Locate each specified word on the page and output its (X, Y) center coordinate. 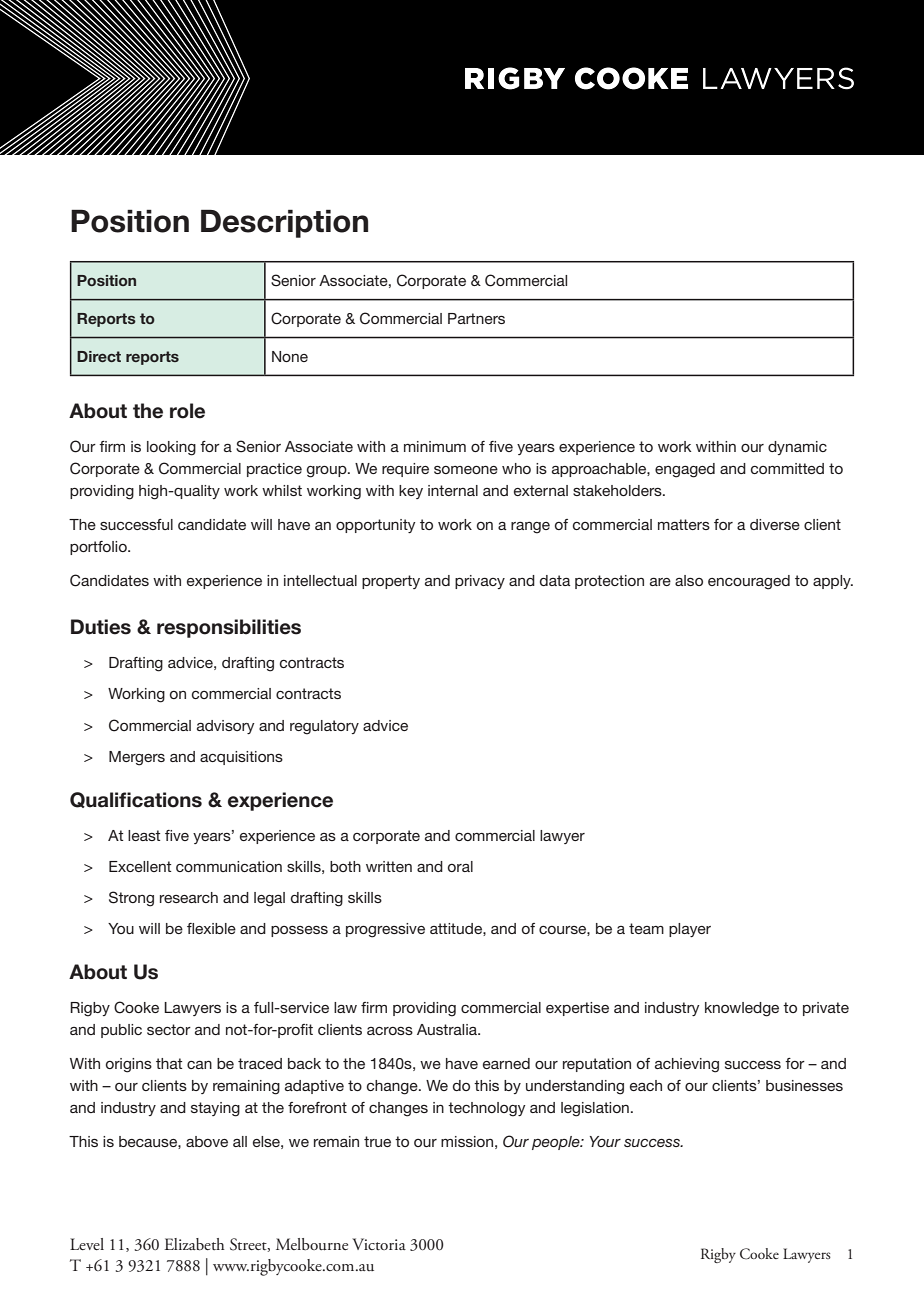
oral (460, 866)
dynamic (797, 448)
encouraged (749, 582)
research (189, 897)
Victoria (379, 1244)
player (690, 930)
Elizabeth (194, 1244)
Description (284, 223)
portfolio (99, 548)
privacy (480, 582)
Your (605, 1141)
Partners (476, 318)
